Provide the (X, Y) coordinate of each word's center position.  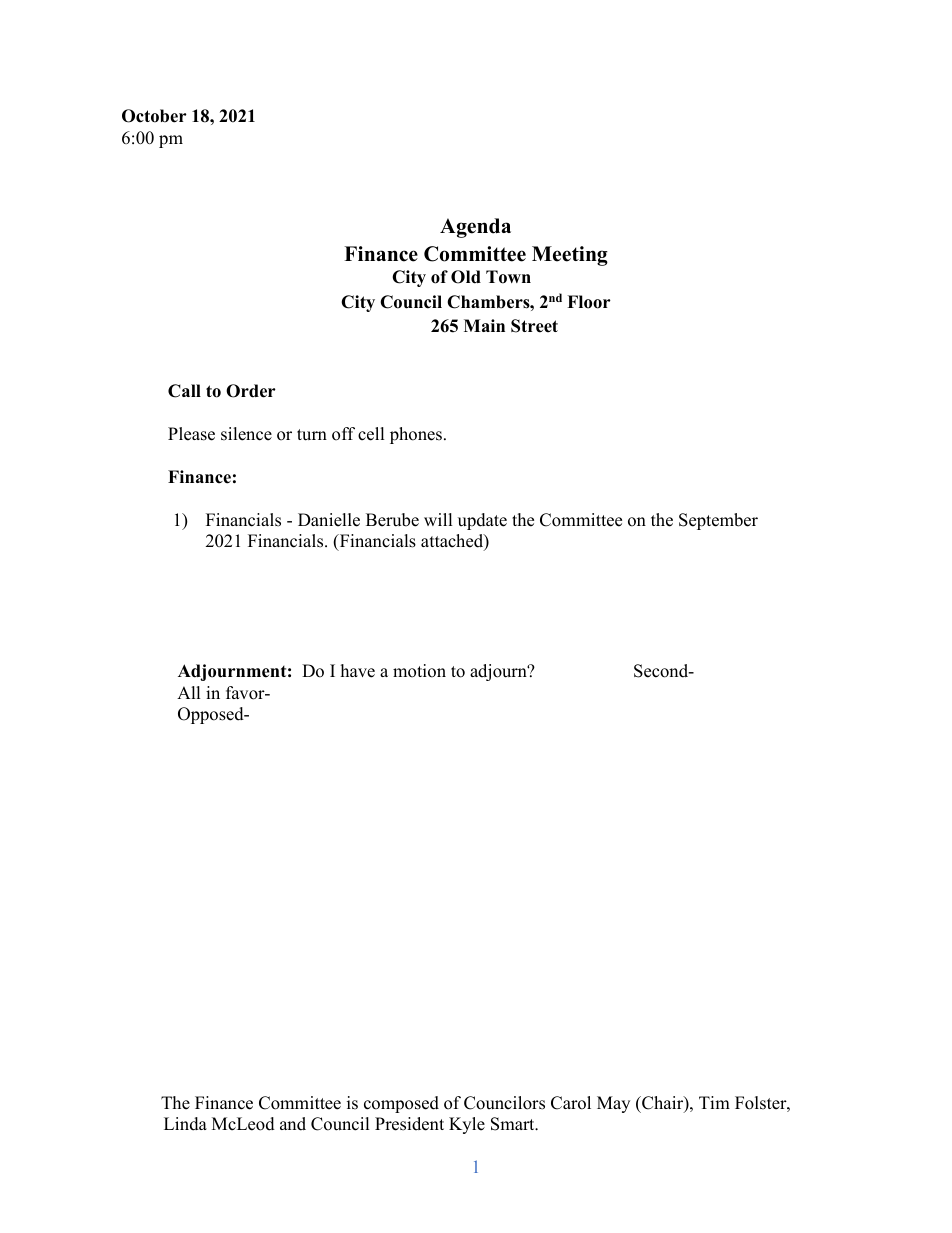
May (613, 1104)
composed (401, 1104)
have (358, 671)
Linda (185, 1124)
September (718, 521)
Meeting (570, 256)
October (154, 116)
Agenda (475, 228)
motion (419, 671)
